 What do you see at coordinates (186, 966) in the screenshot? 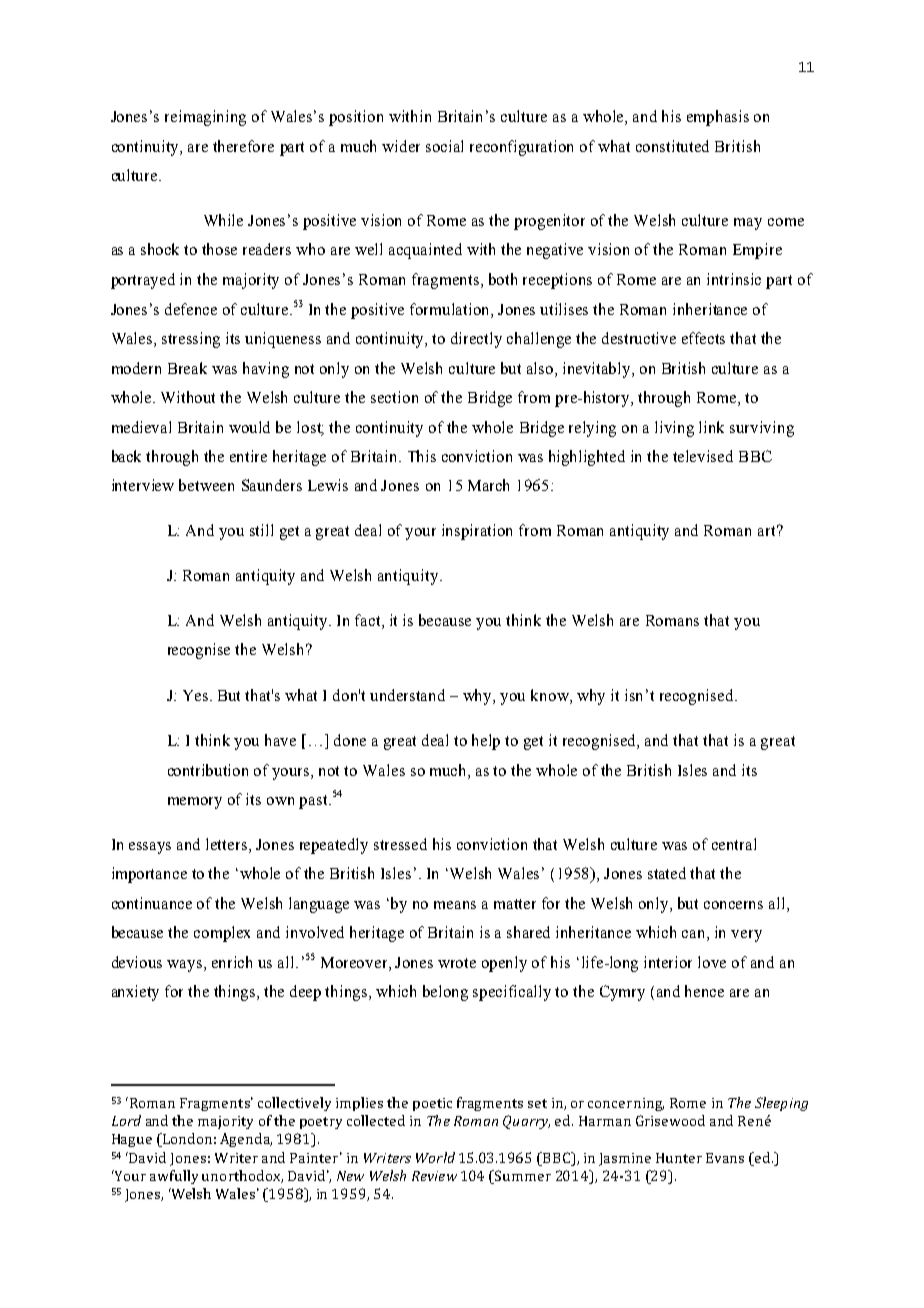
I see `ways` at bounding box center [186, 966].
